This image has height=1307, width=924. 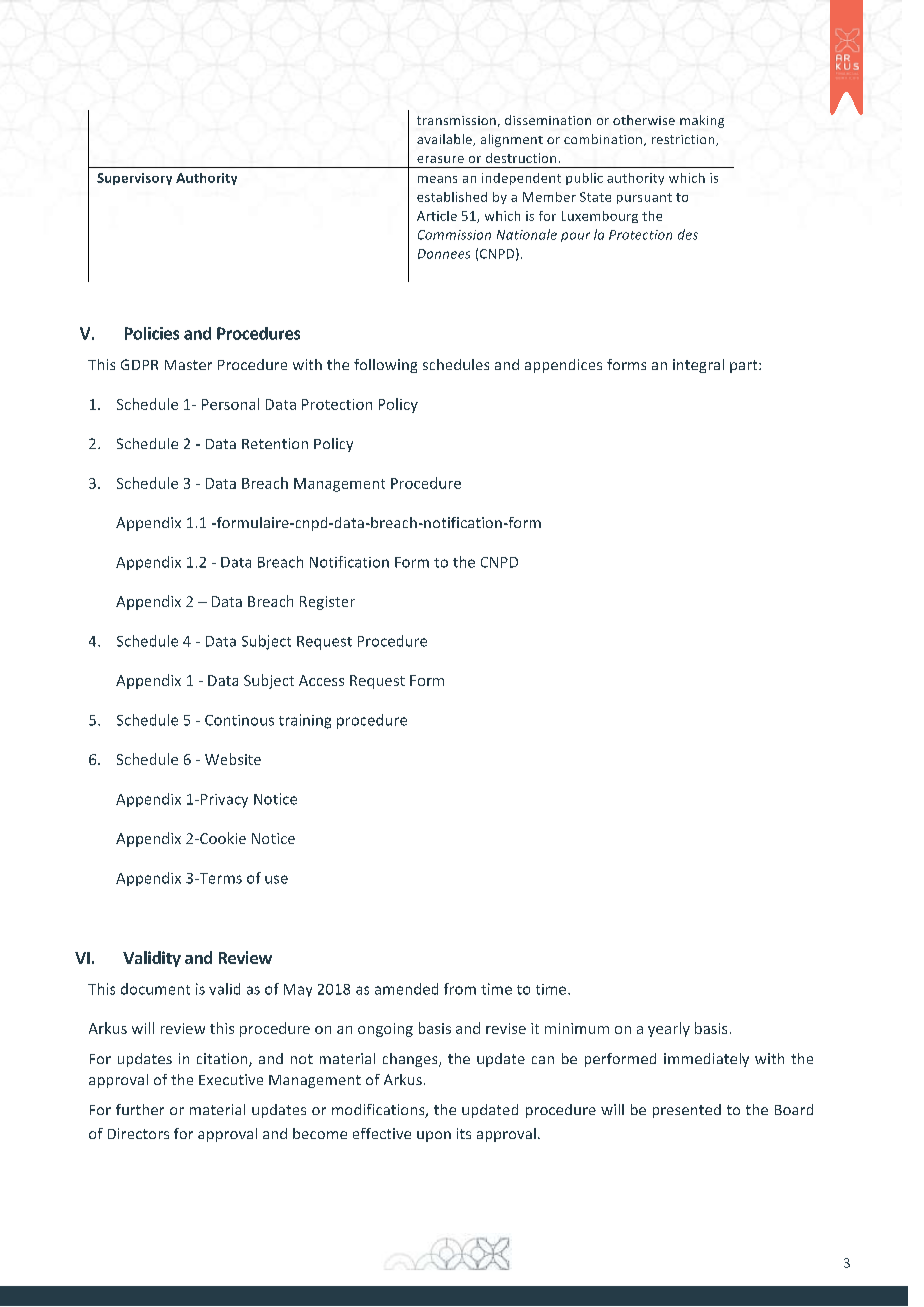 What do you see at coordinates (385, 366) in the image?
I see `following` at bounding box center [385, 366].
